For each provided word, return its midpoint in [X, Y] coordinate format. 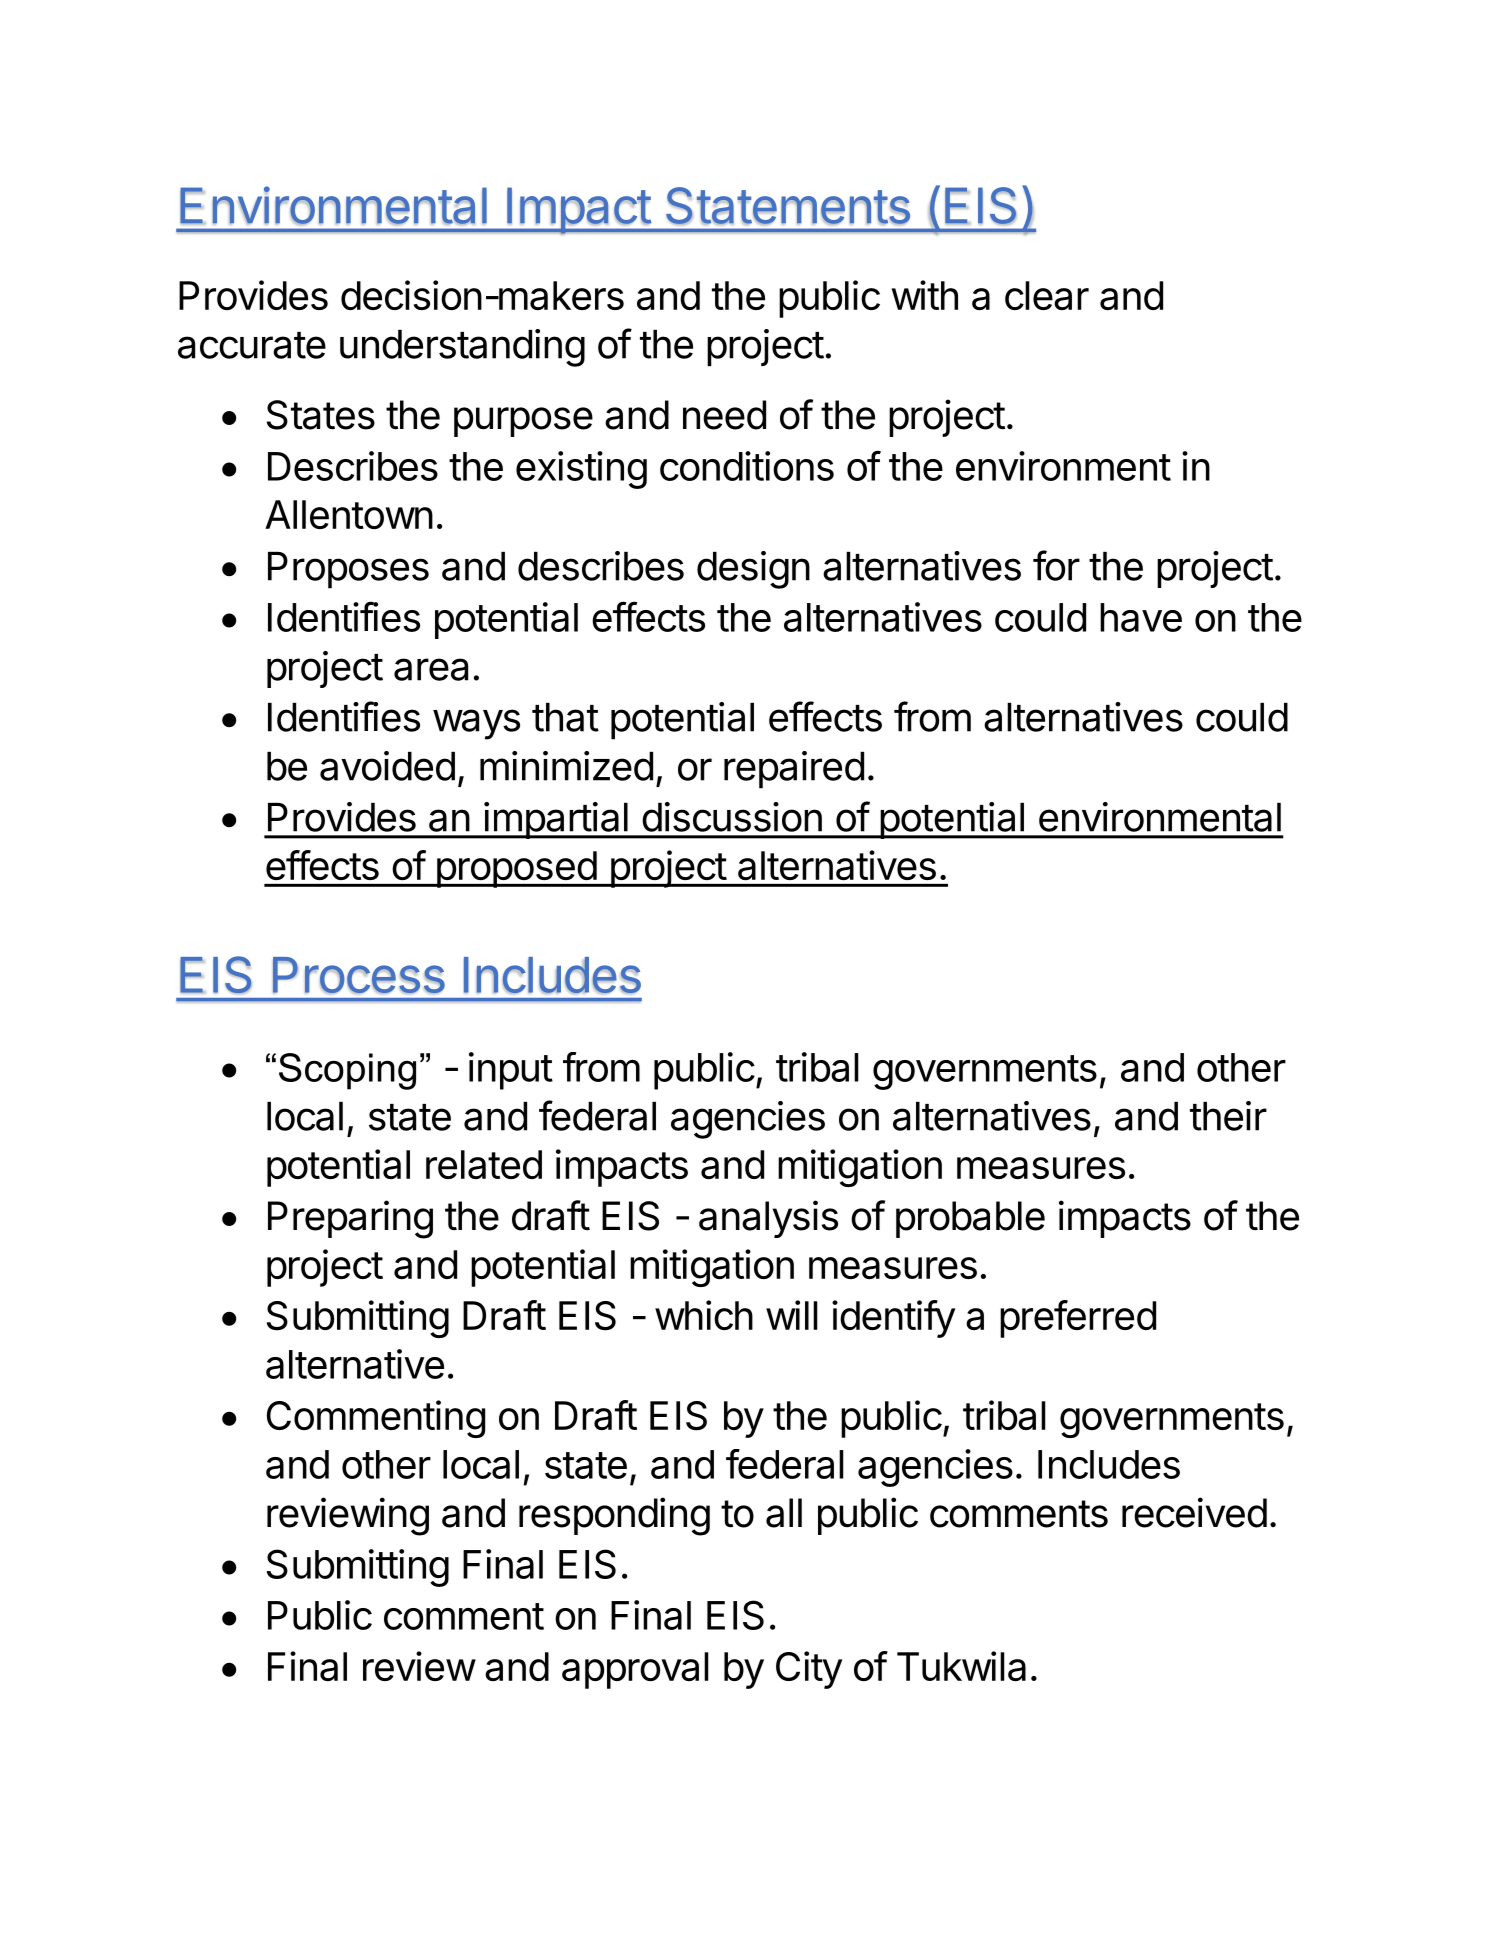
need [724, 415]
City [809, 1670]
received [1194, 1512]
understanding [462, 348]
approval [635, 1670]
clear [1047, 295]
